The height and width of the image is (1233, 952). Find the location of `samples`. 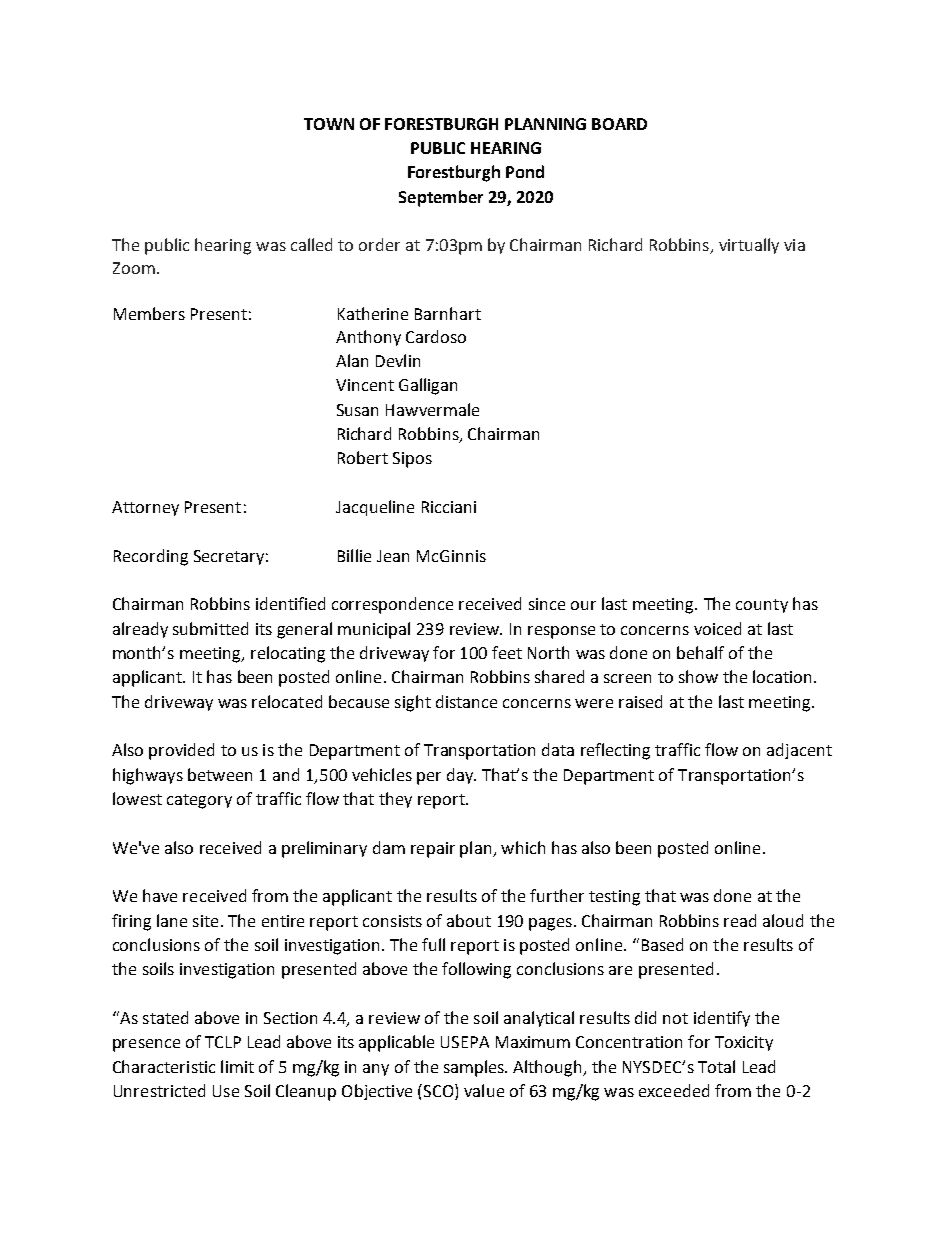

samples is located at coordinates (475, 1068).
